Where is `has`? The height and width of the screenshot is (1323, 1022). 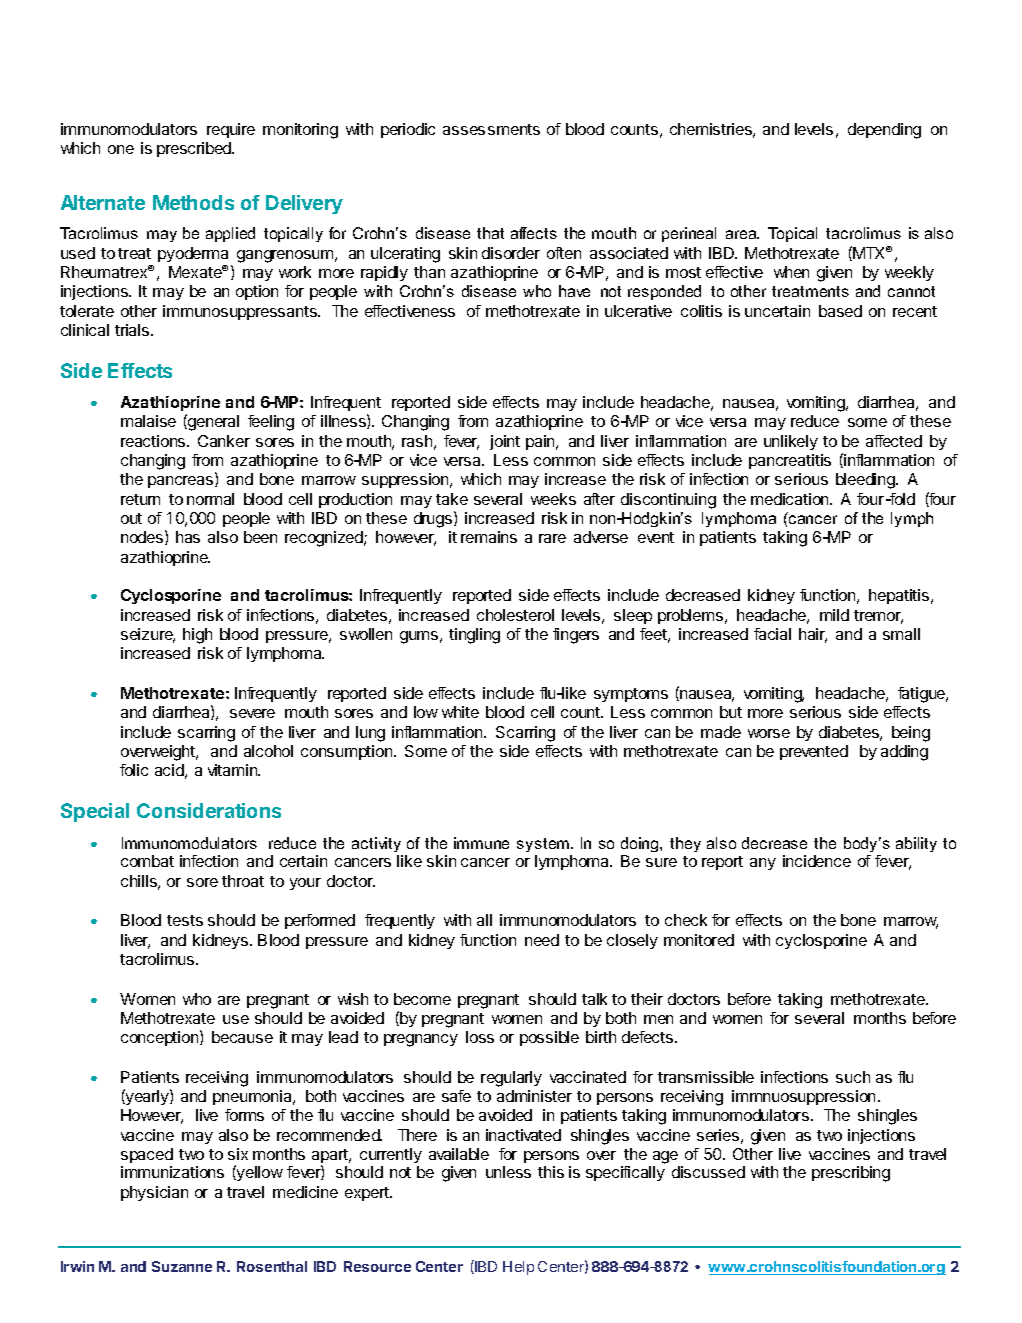 has is located at coordinates (188, 537).
